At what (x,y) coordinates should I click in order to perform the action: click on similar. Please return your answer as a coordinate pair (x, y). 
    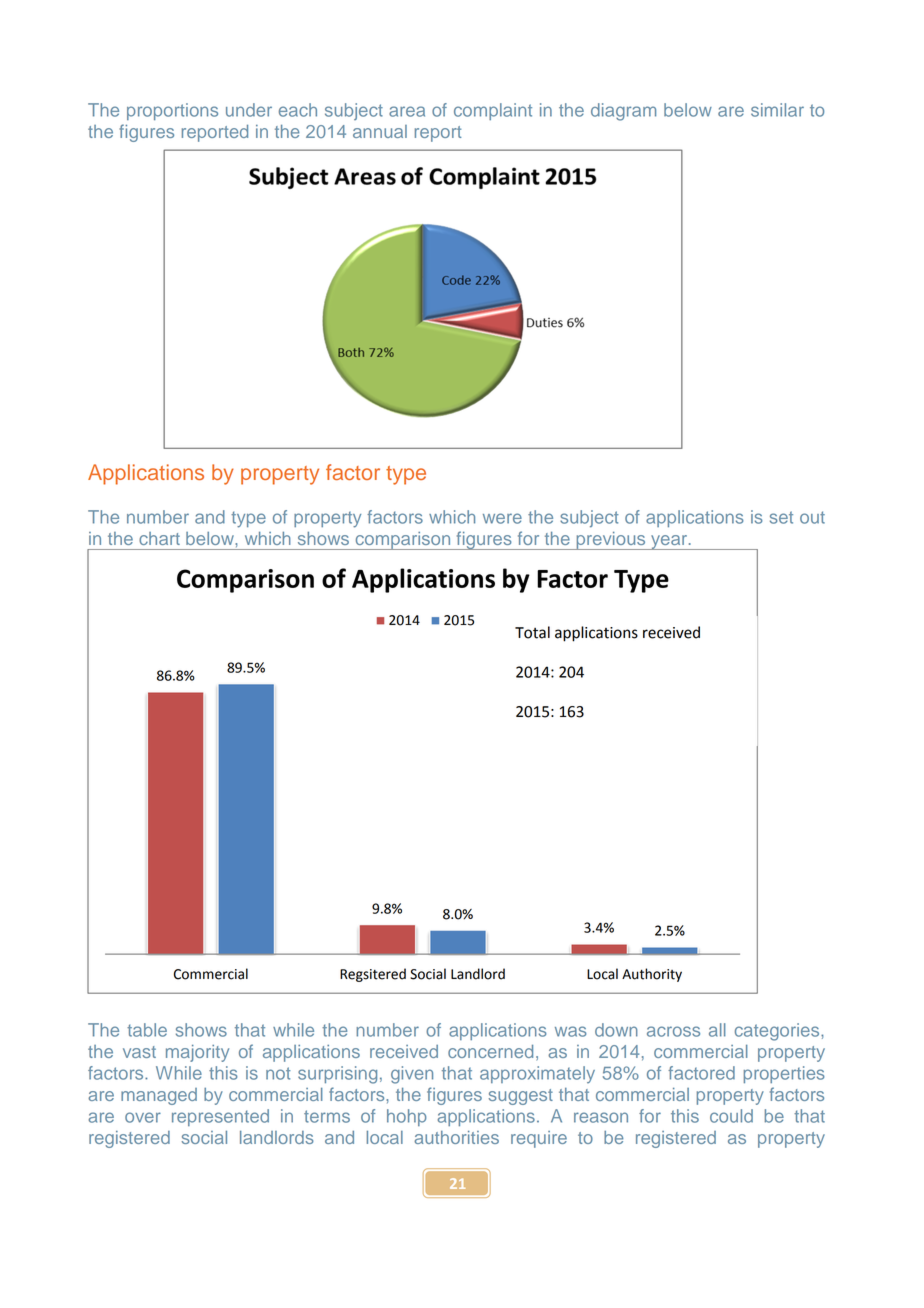
    Looking at the image, I should click on (777, 110).
